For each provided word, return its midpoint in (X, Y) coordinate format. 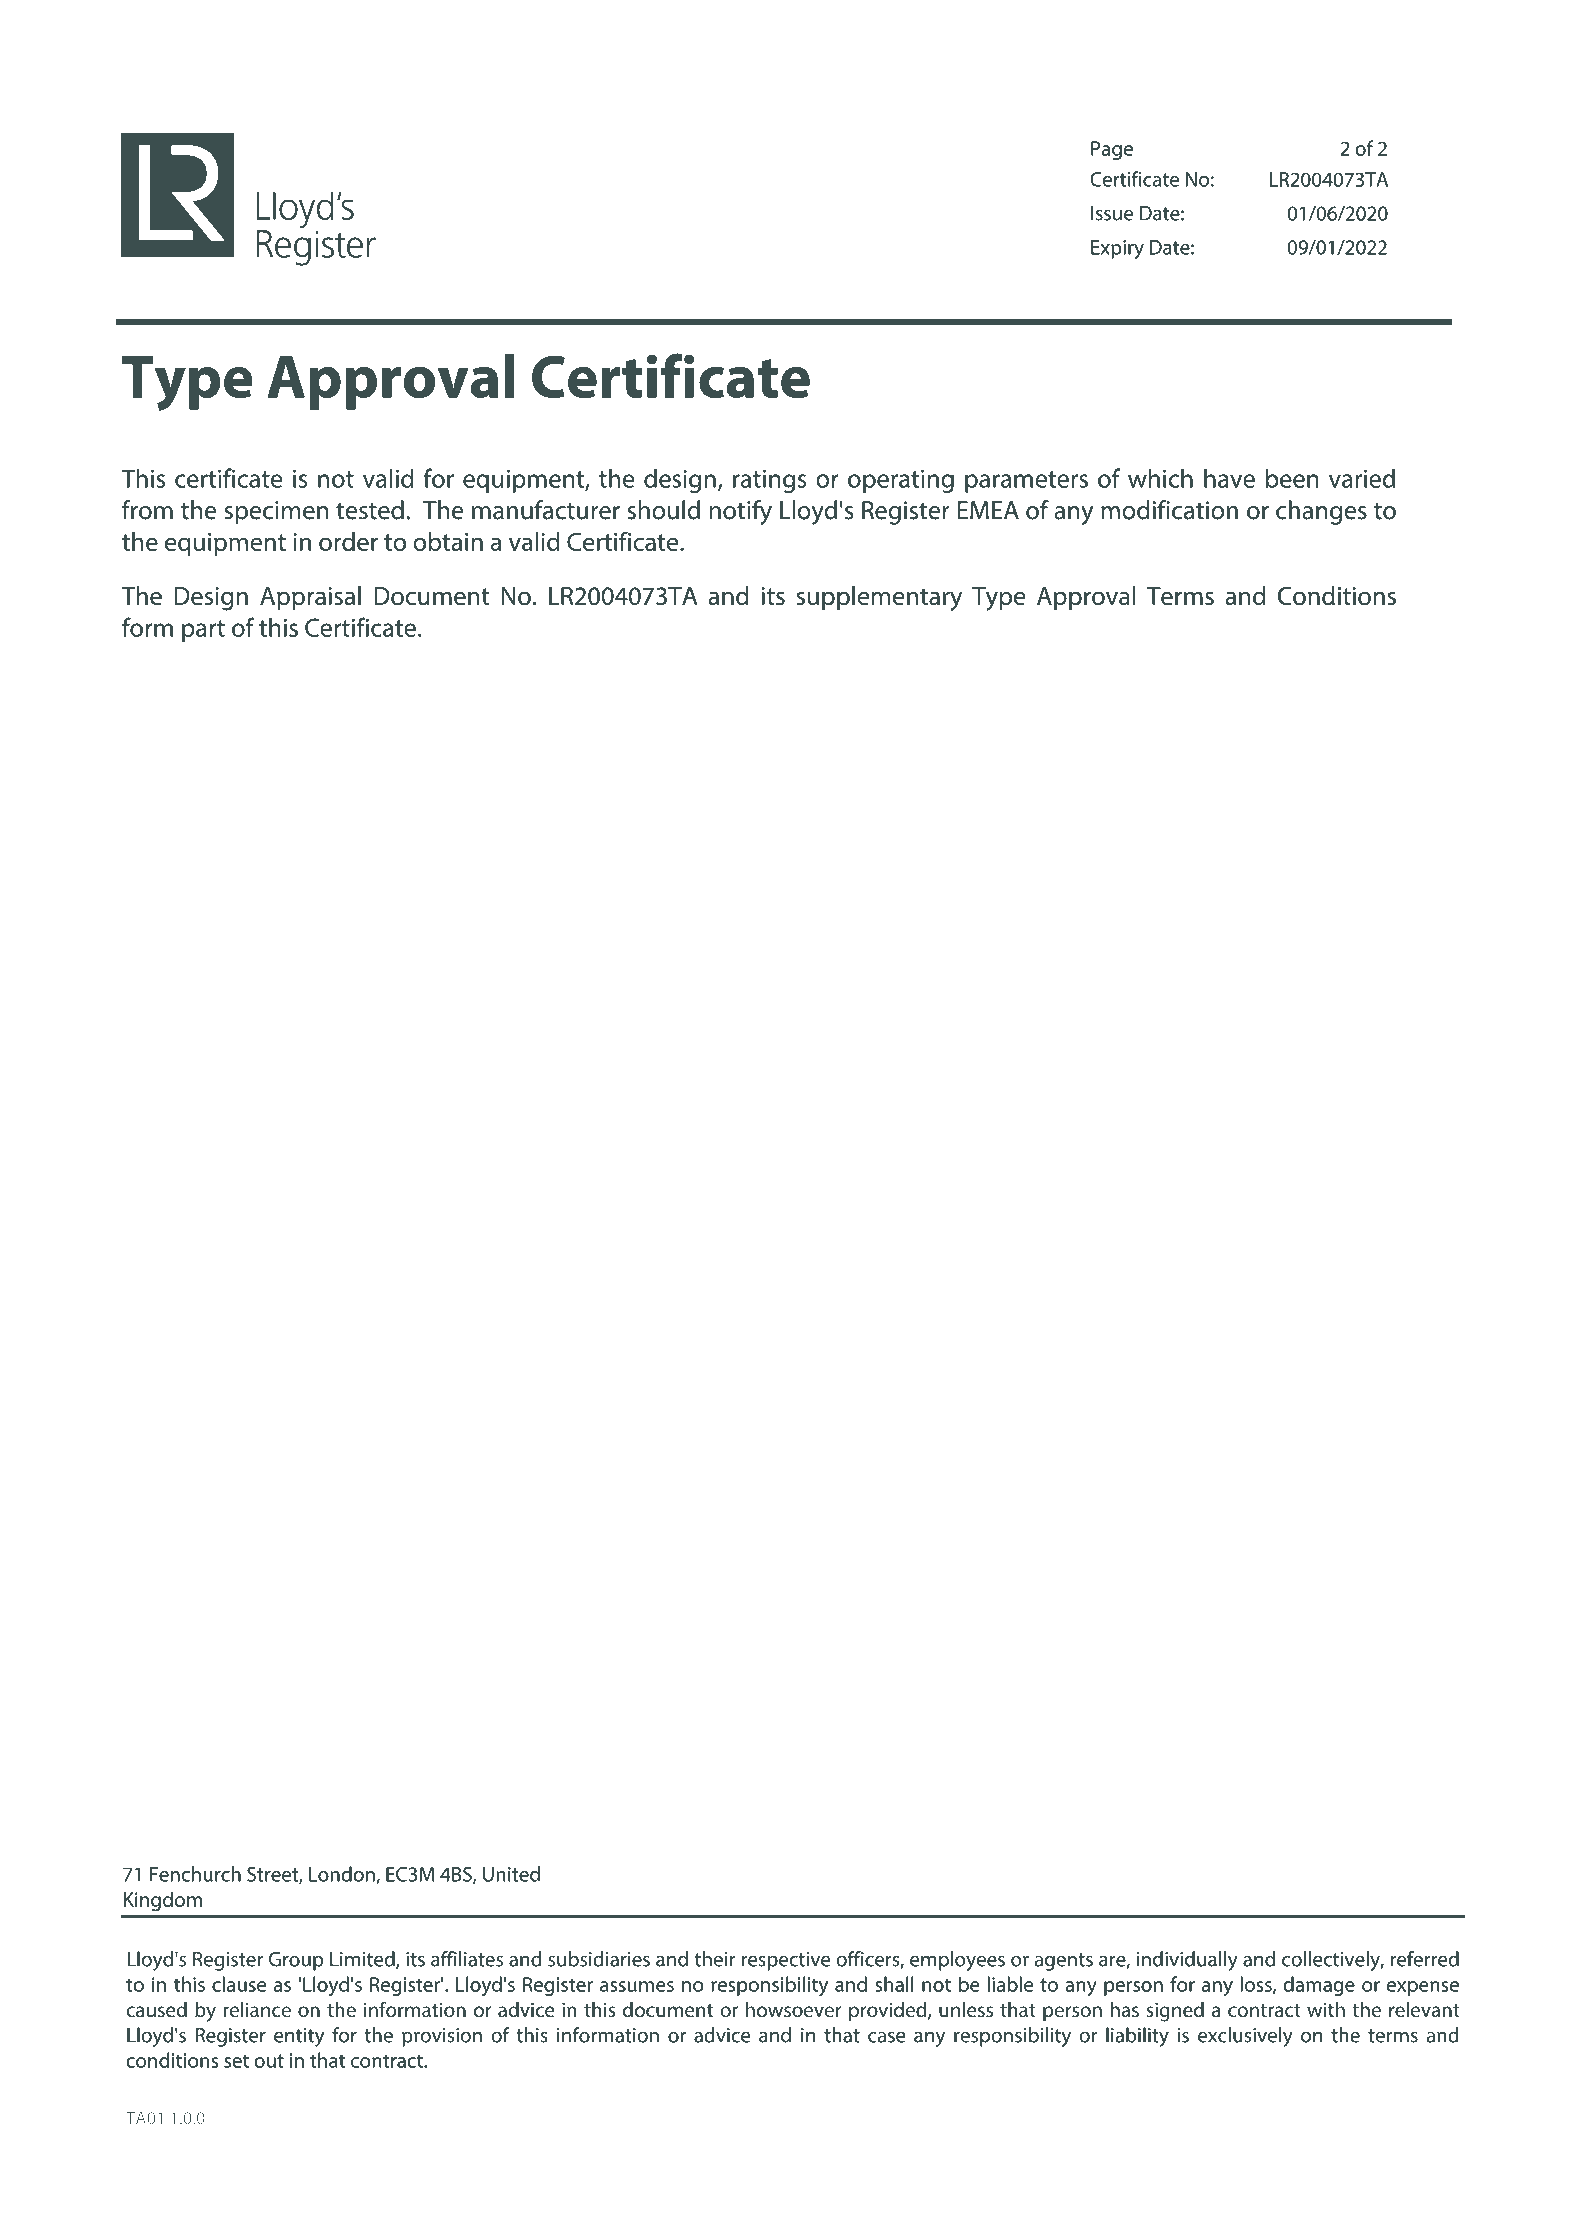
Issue (1112, 213)
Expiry (1117, 249)
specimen (276, 513)
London (343, 1875)
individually (1187, 1961)
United (511, 1874)
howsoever (794, 2010)
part (203, 631)
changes (1321, 512)
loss (1257, 1985)
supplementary (879, 598)
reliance (257, 2010)
